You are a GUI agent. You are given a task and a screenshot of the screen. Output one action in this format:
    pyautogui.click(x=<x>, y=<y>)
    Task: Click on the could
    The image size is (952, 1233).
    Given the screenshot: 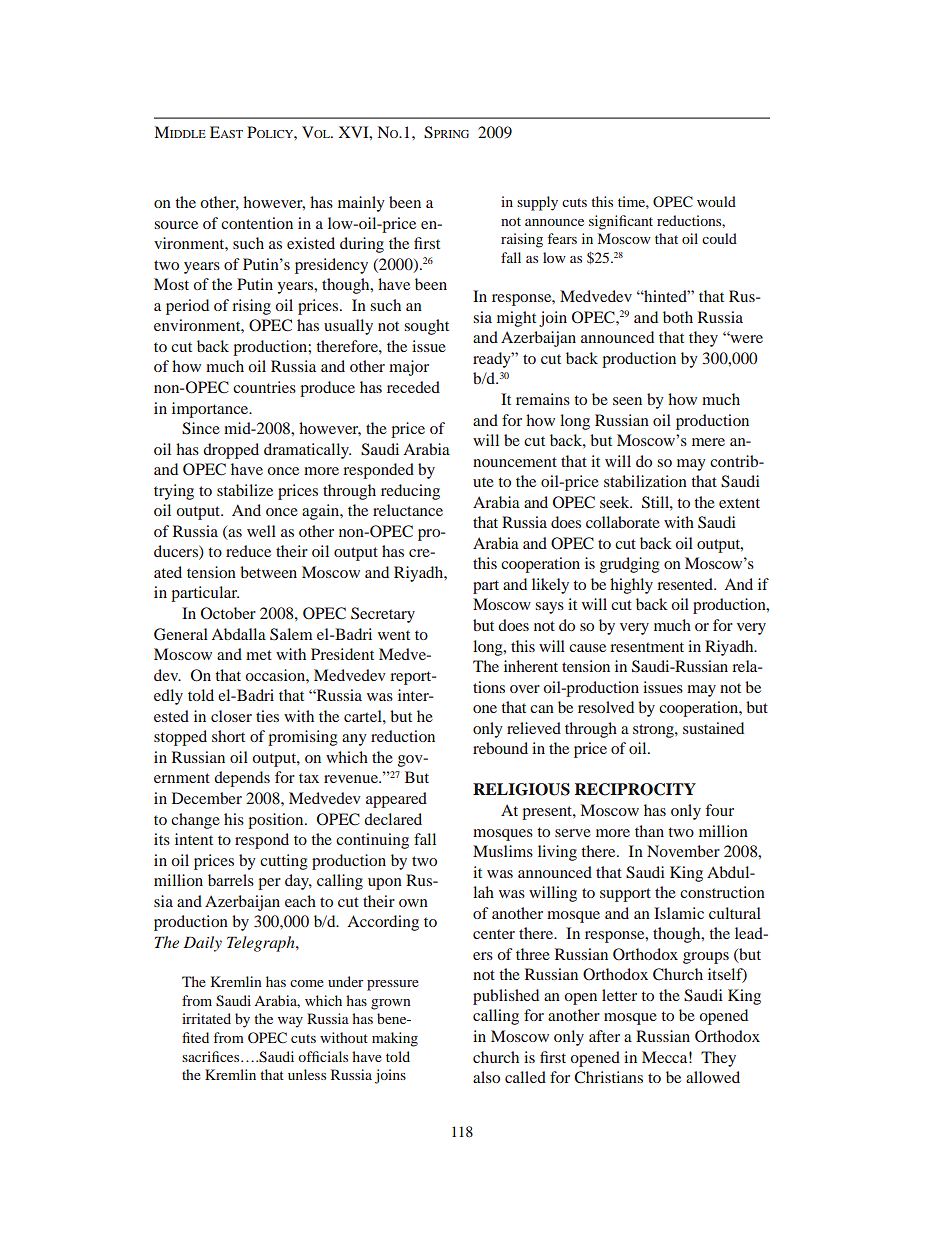 What is the action you would take?
    pyautogui.click(x=719, y=238)
